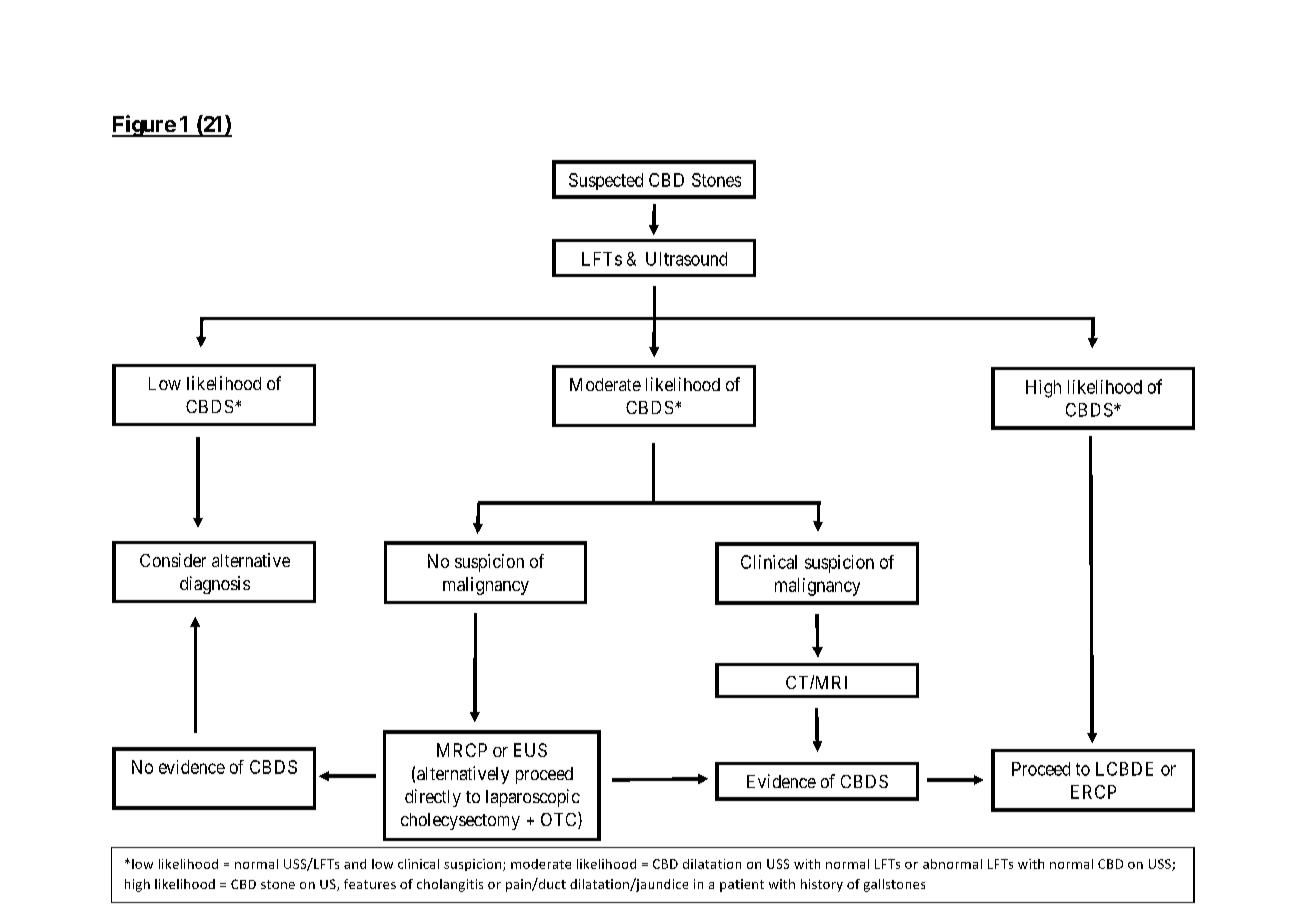  What do you see at coordinates (686, 259) in the image?
I see `Ultrasound` at bounding box center [686, 259].
